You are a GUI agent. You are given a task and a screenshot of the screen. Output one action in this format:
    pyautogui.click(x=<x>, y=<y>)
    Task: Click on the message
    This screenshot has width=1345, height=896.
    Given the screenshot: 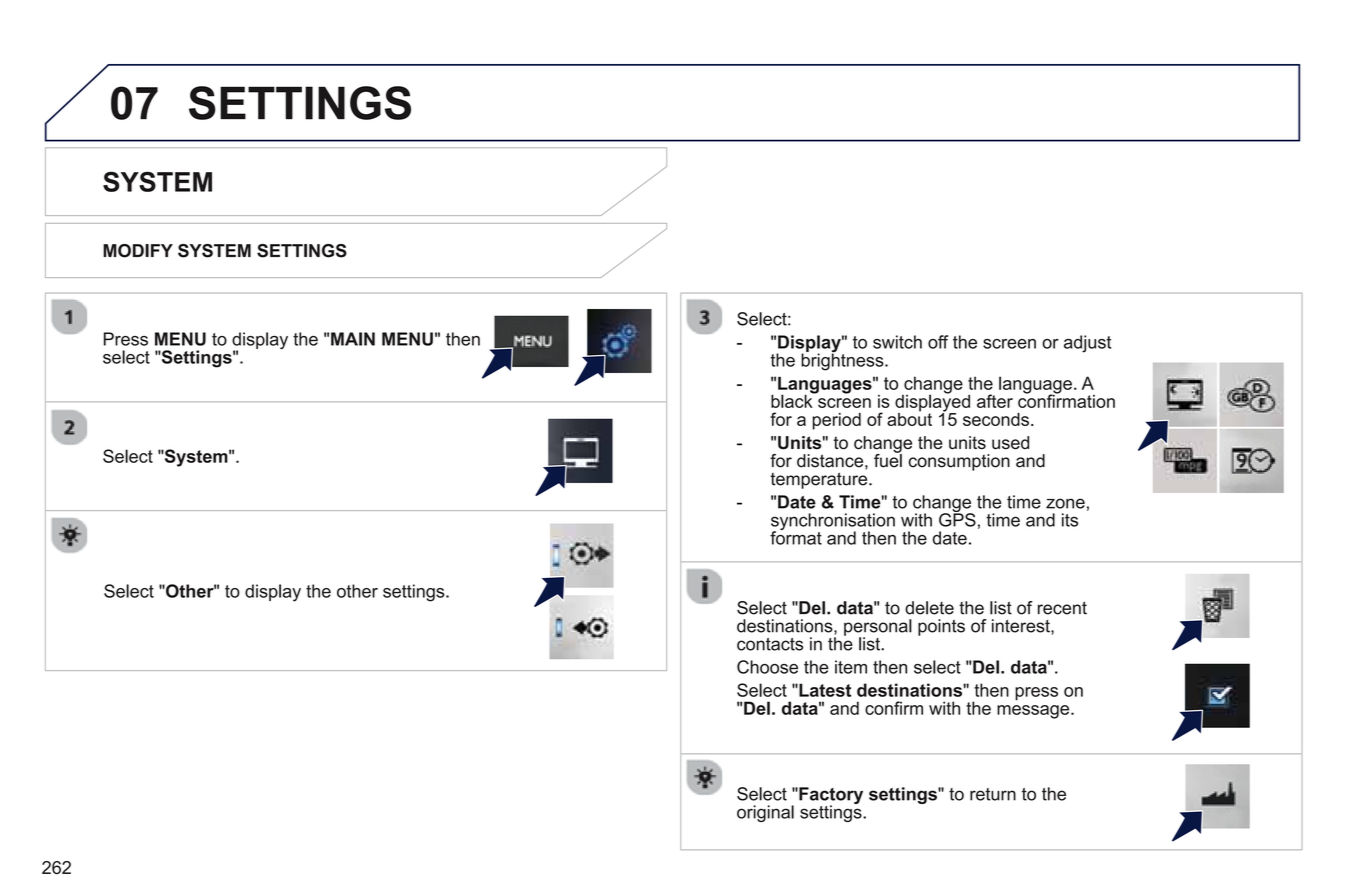 What is the action you would take?
    pyautogui.click(x=1034, y=712)
